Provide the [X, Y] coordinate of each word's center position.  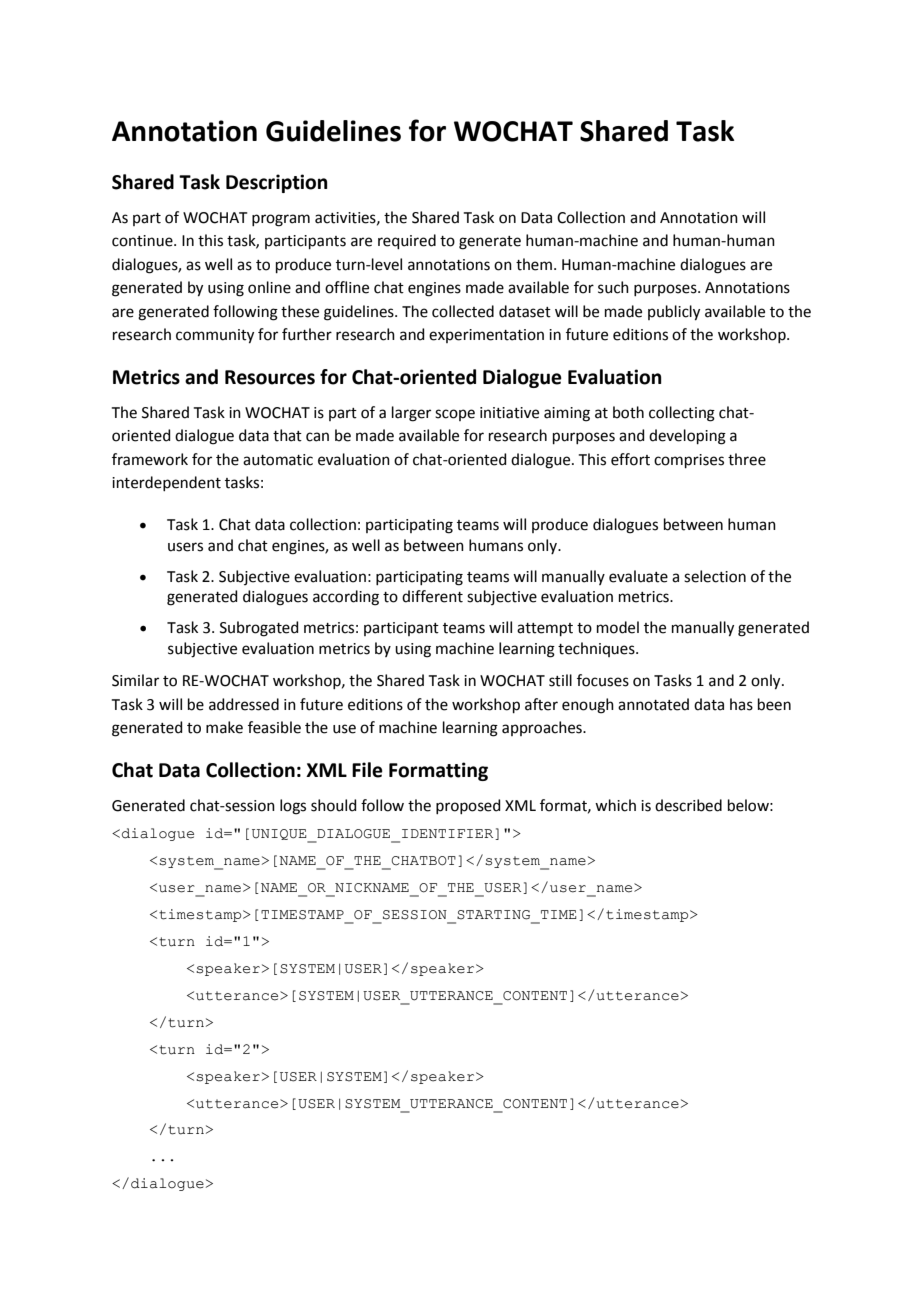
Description [277, 183]
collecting [682, 414]
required [407, 241]
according [346, 598]
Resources [270, 377]
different [432, 596]
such [613, 287]
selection [715, 576]
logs [293, 807]
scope [455, 415]
